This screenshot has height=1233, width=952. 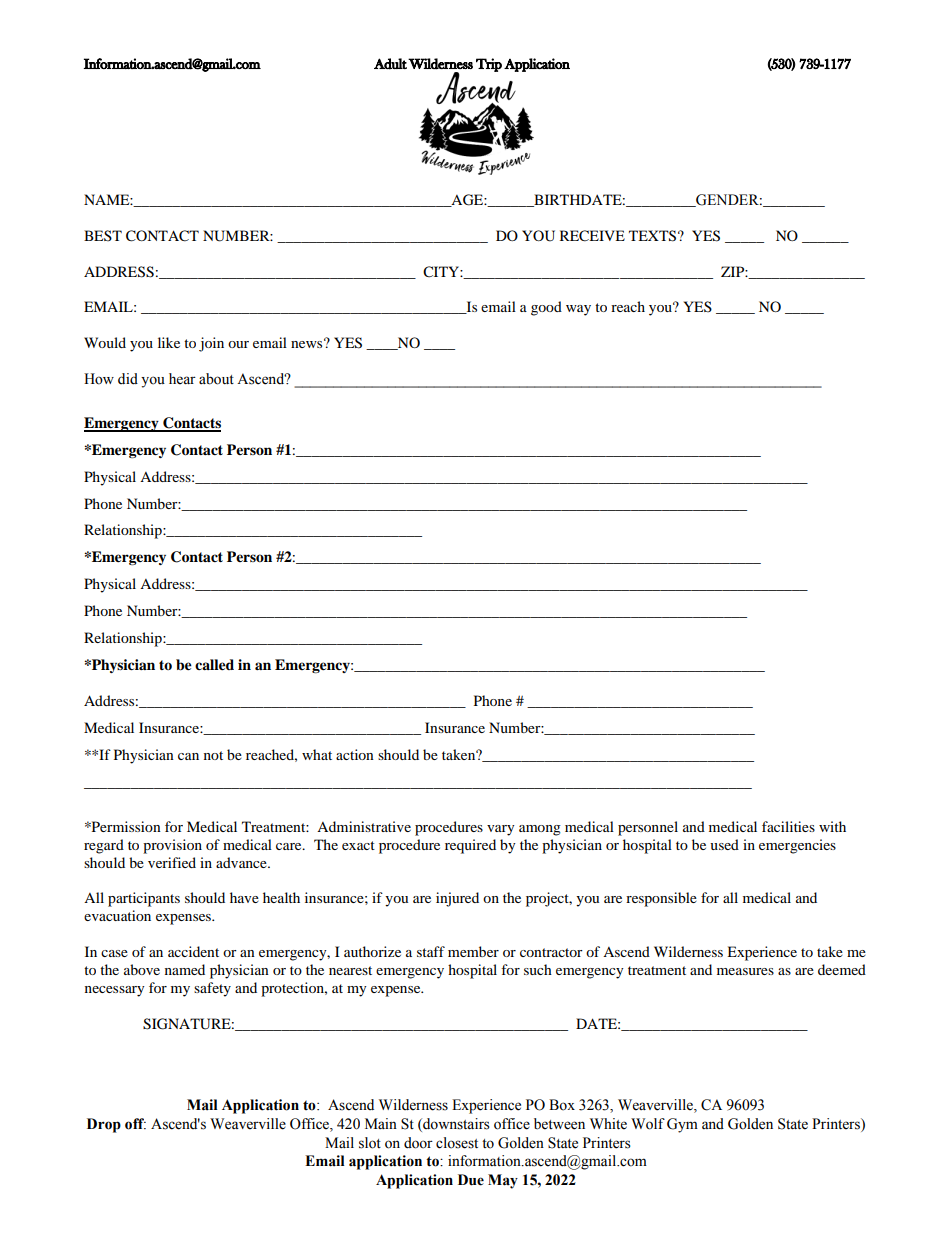 What do you see at coordinates (592, 236) in the screenshot?
I see `RECEIVE` at bounding box center [592, 236].
